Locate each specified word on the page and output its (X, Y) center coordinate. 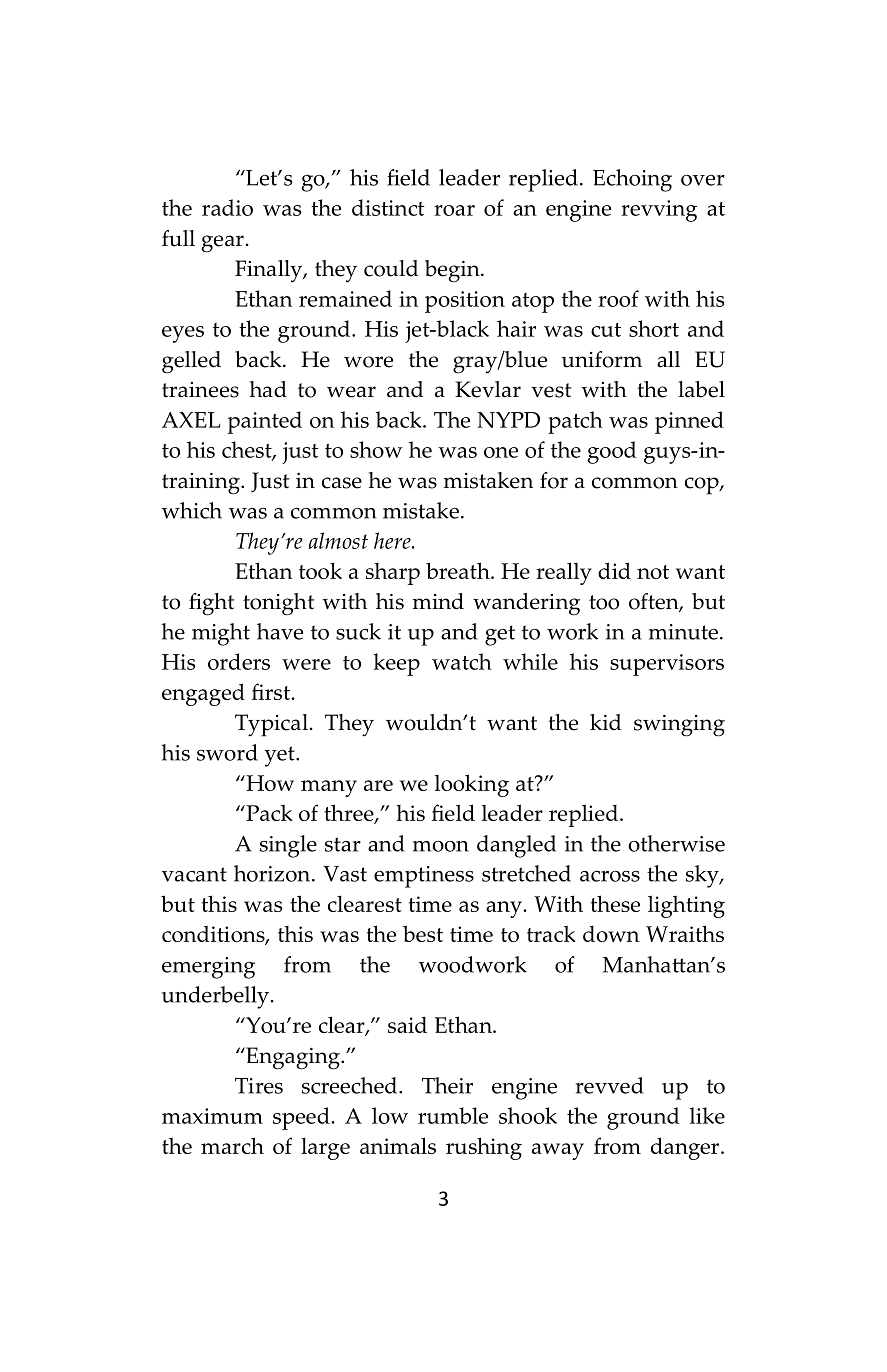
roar (454, 210)
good (612, 452)
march (232, 1145)
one (501, 452)
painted (265, 422)
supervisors (667, 665)
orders (239, 661)
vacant (194, 874)
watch (462, 661)
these (615, 903)
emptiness (424, 877)
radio (227, 207)
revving (659, 211)
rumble (453, 1115)
